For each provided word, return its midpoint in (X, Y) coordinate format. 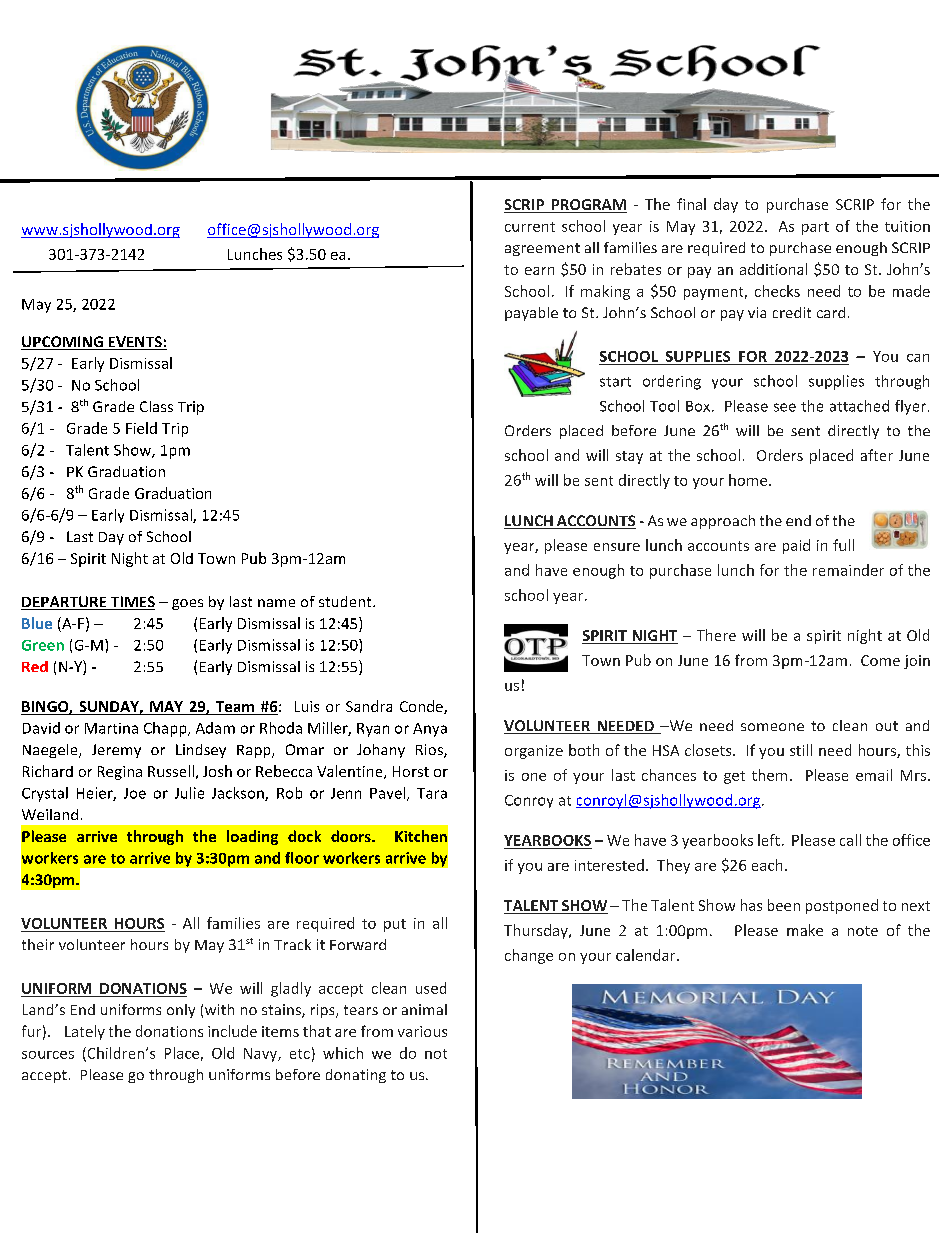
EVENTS (135, 343)
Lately (85, 1032)
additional (773, 269)
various (422, 1031)
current (530, 227)
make (805, 930)
